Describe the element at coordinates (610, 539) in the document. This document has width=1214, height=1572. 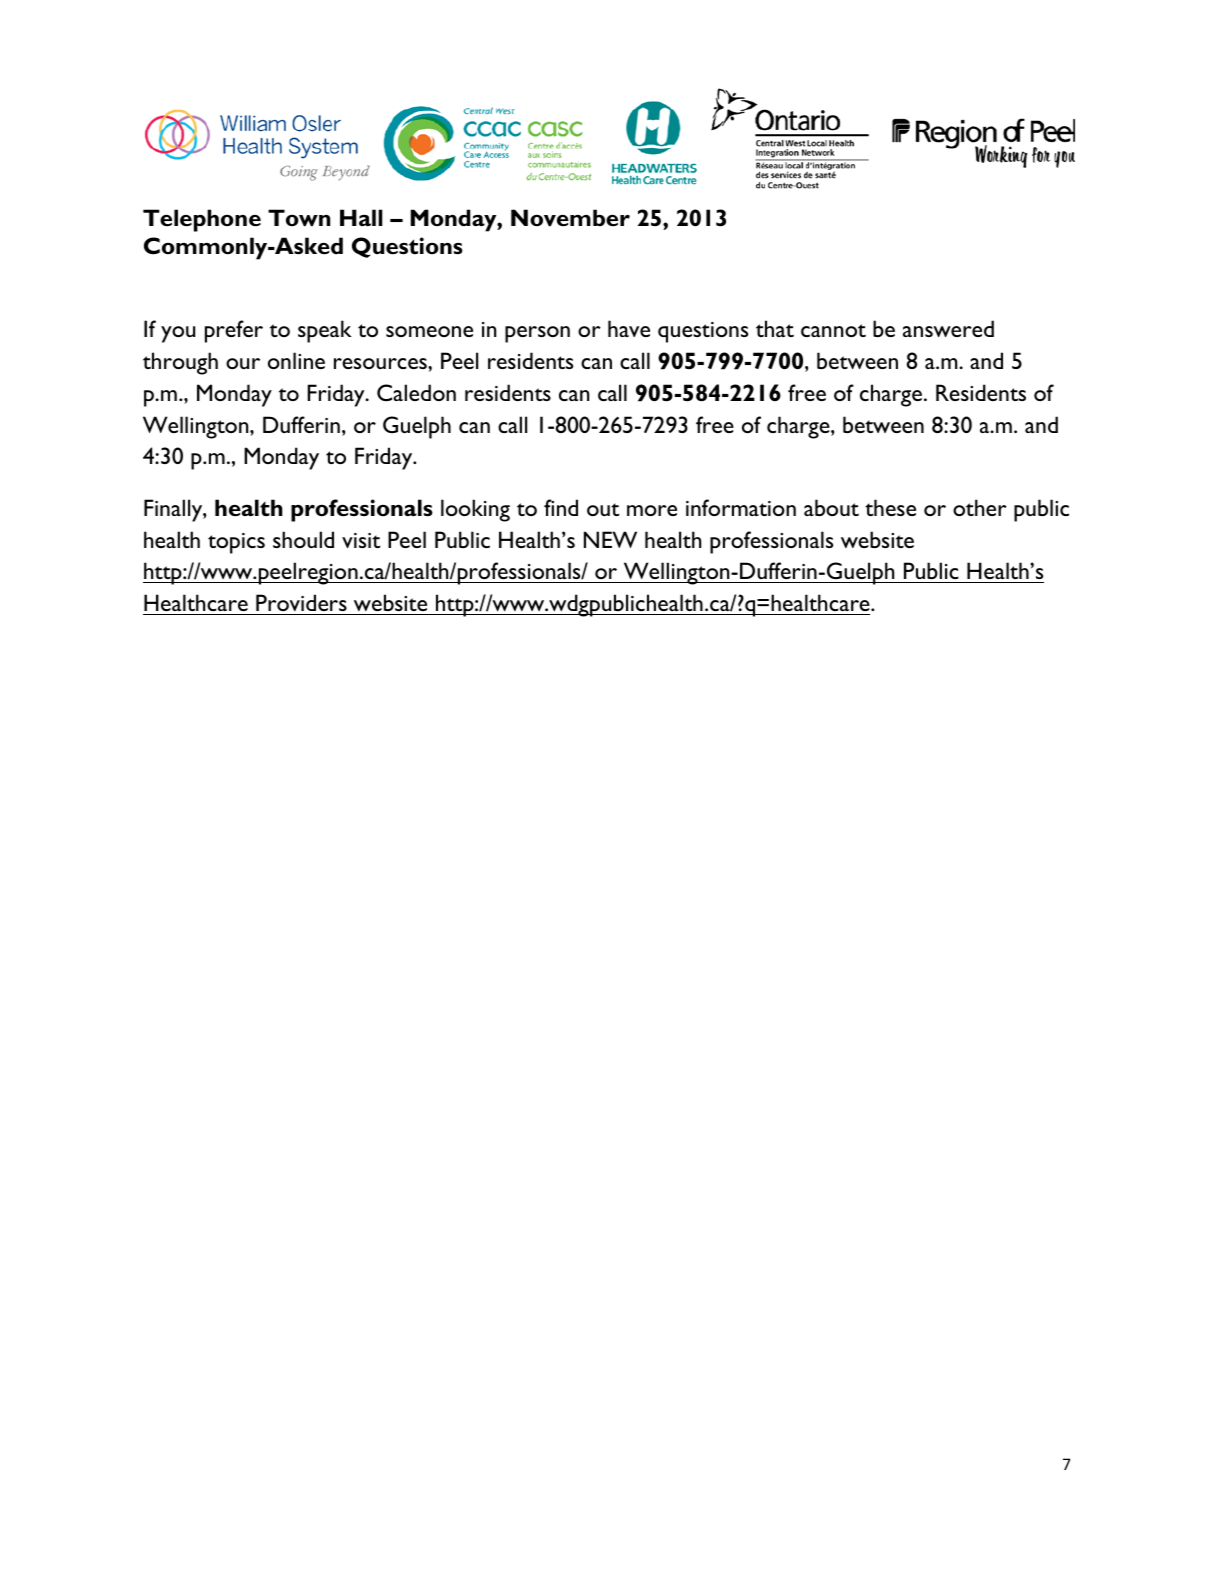
I see `NEW` at that location.
